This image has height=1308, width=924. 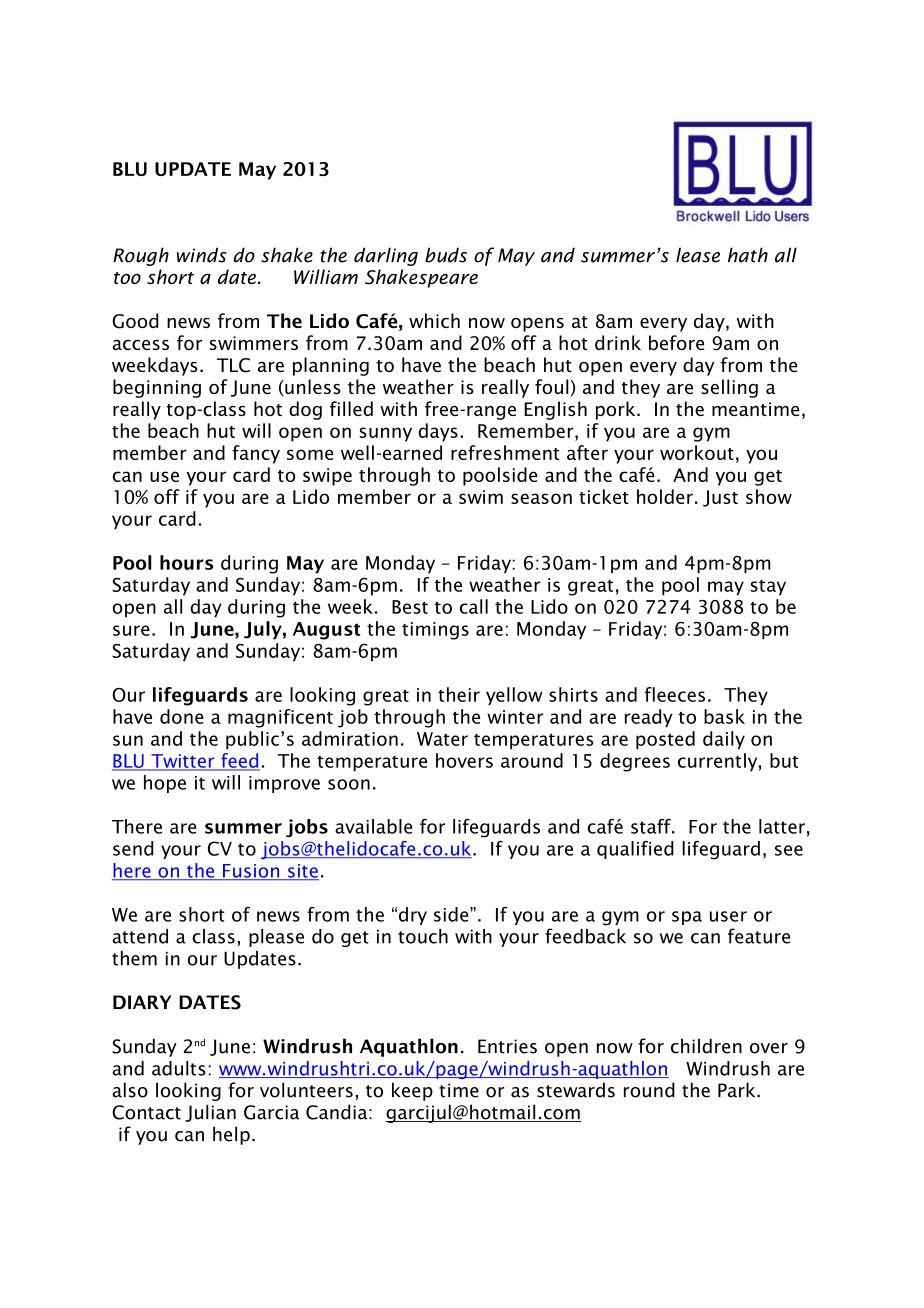 I want to click on Julian, so click(x=210, y=1113).
